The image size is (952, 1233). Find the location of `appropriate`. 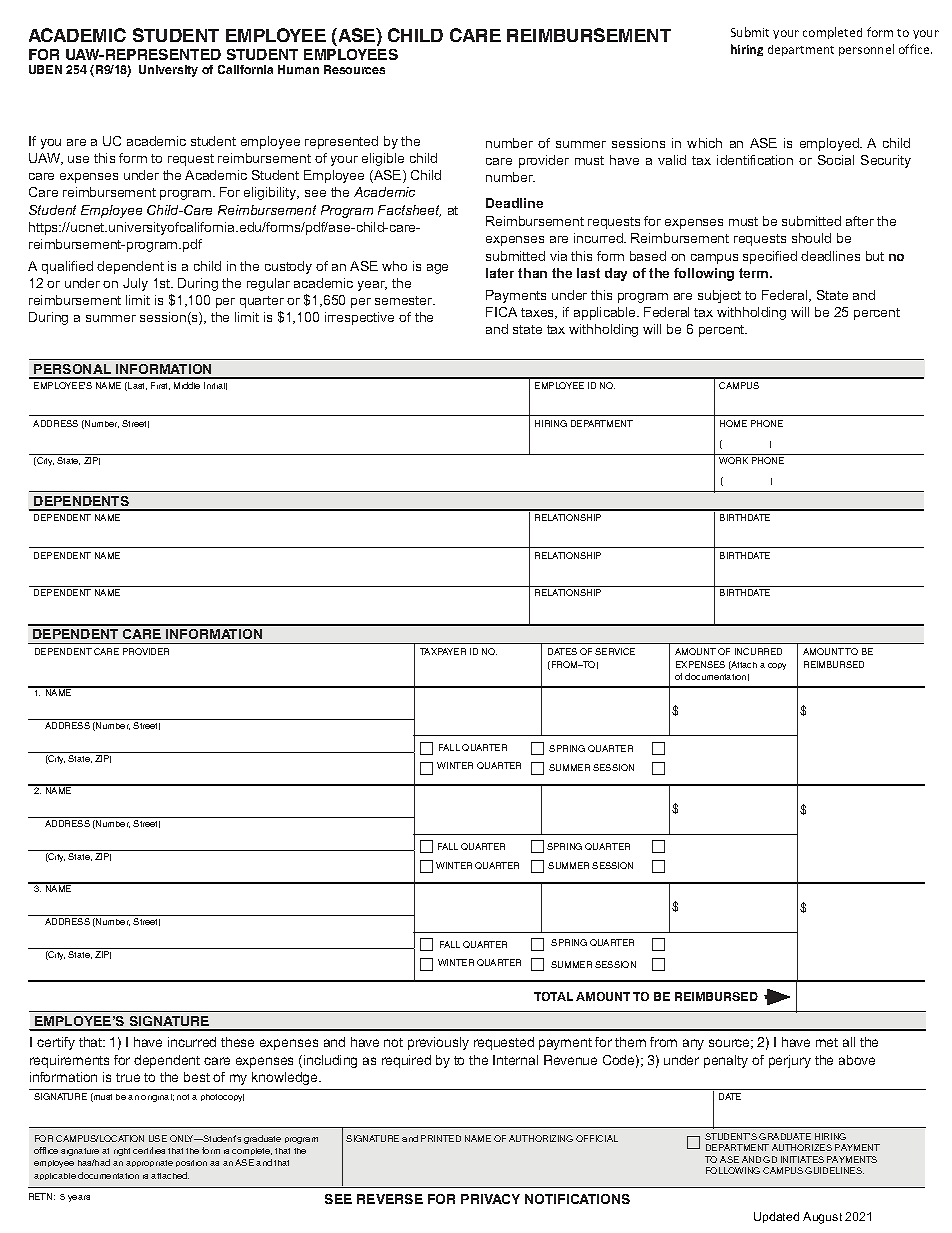

appropriate is located at coordinates (149, 1163).
